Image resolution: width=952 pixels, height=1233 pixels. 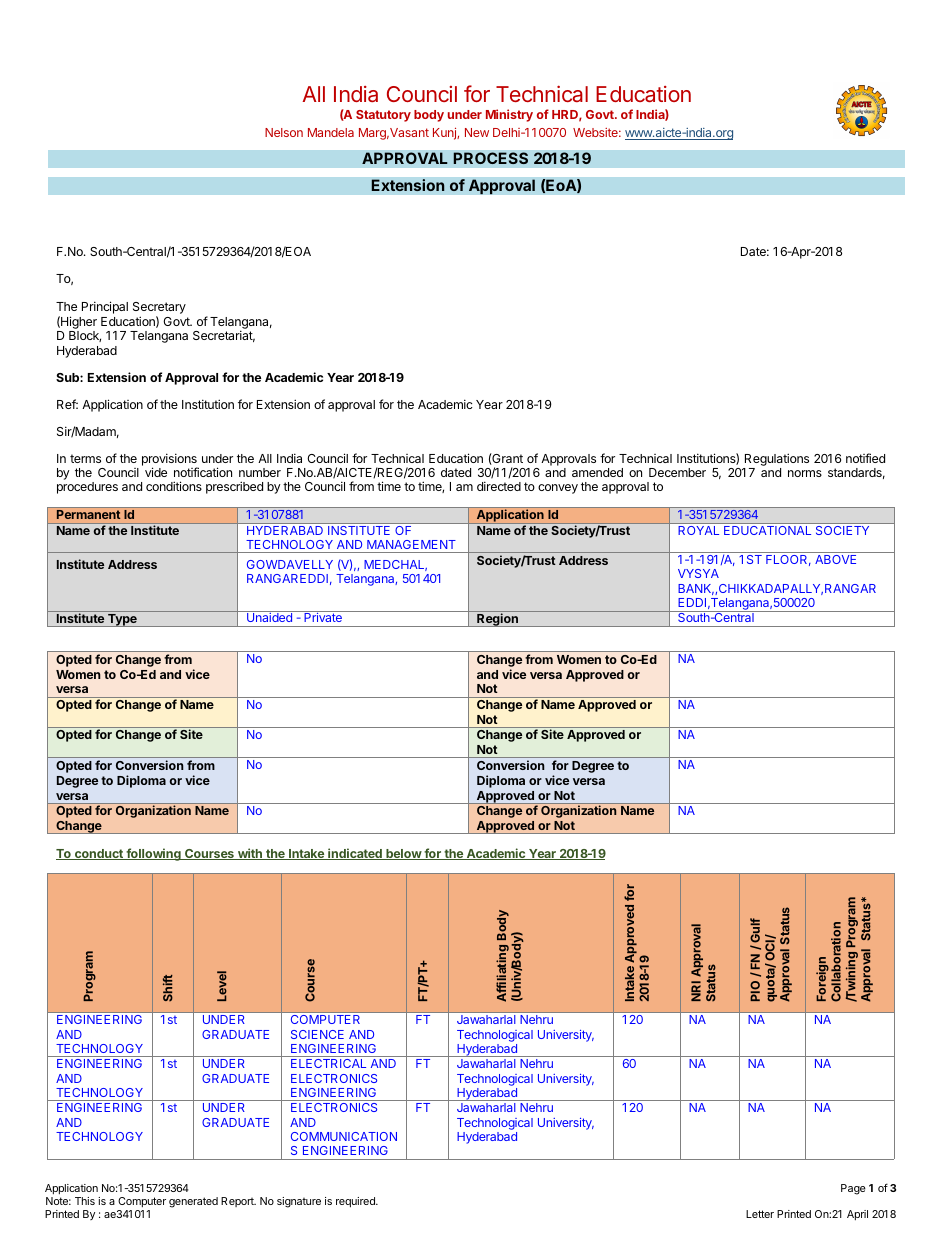 What do you see at coordinates (328, 1063) in the screenshot?
I see `ELECTRICAL` at bounding box center [328, 1063].
